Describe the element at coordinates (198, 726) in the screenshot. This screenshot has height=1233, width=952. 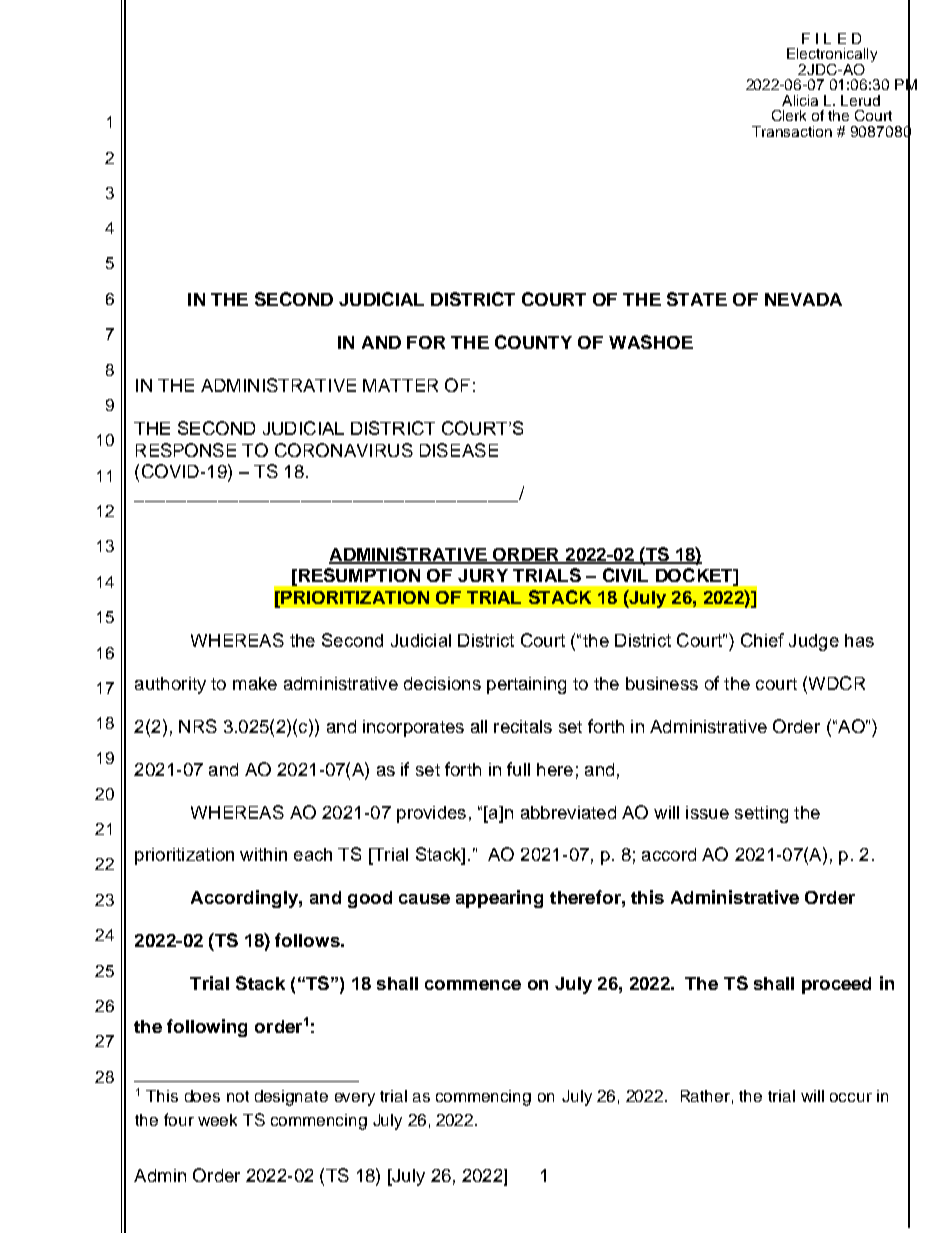
I see `NRS` at that location.
